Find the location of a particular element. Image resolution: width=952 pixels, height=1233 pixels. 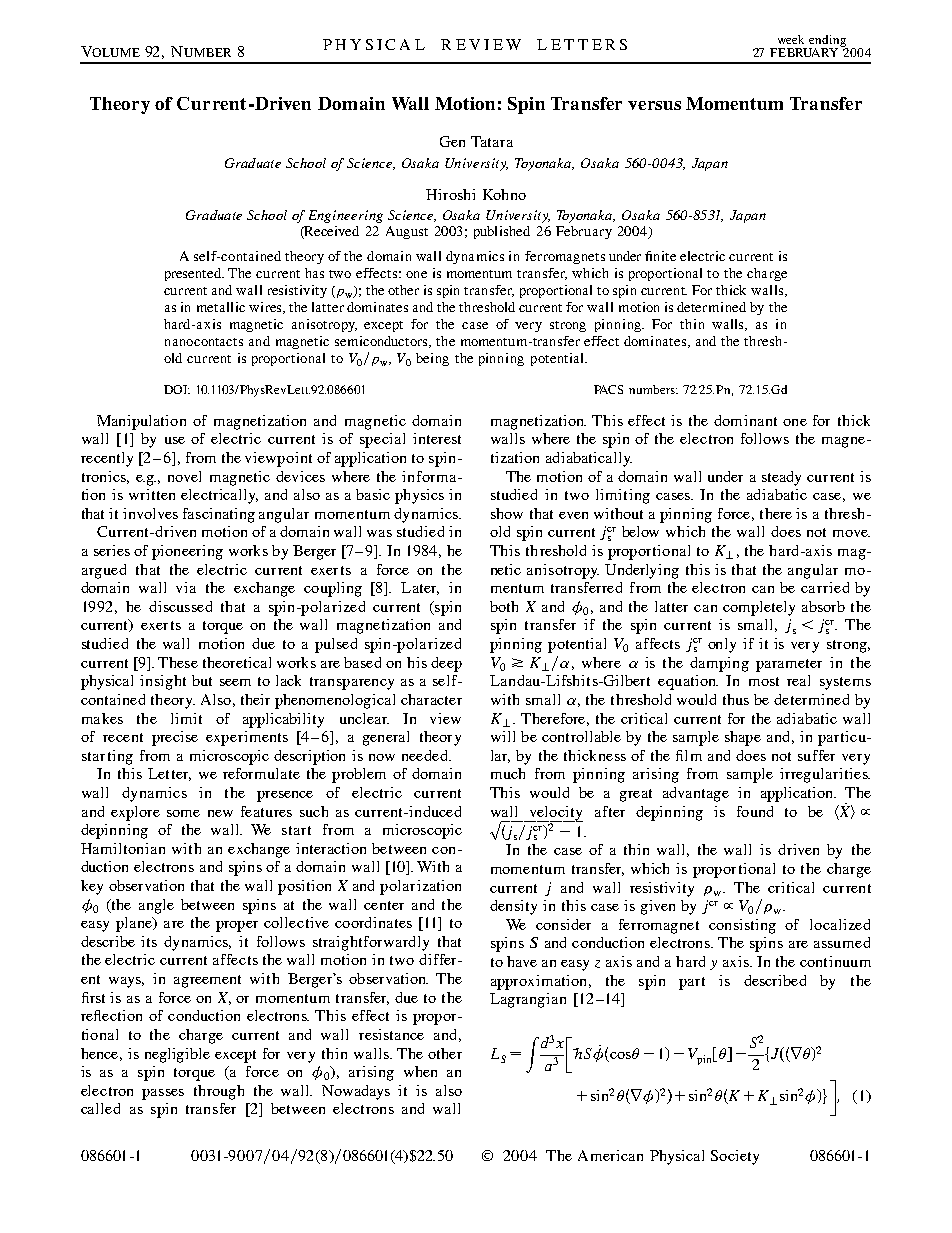

Engineering is located at coordinates (346, 216).
